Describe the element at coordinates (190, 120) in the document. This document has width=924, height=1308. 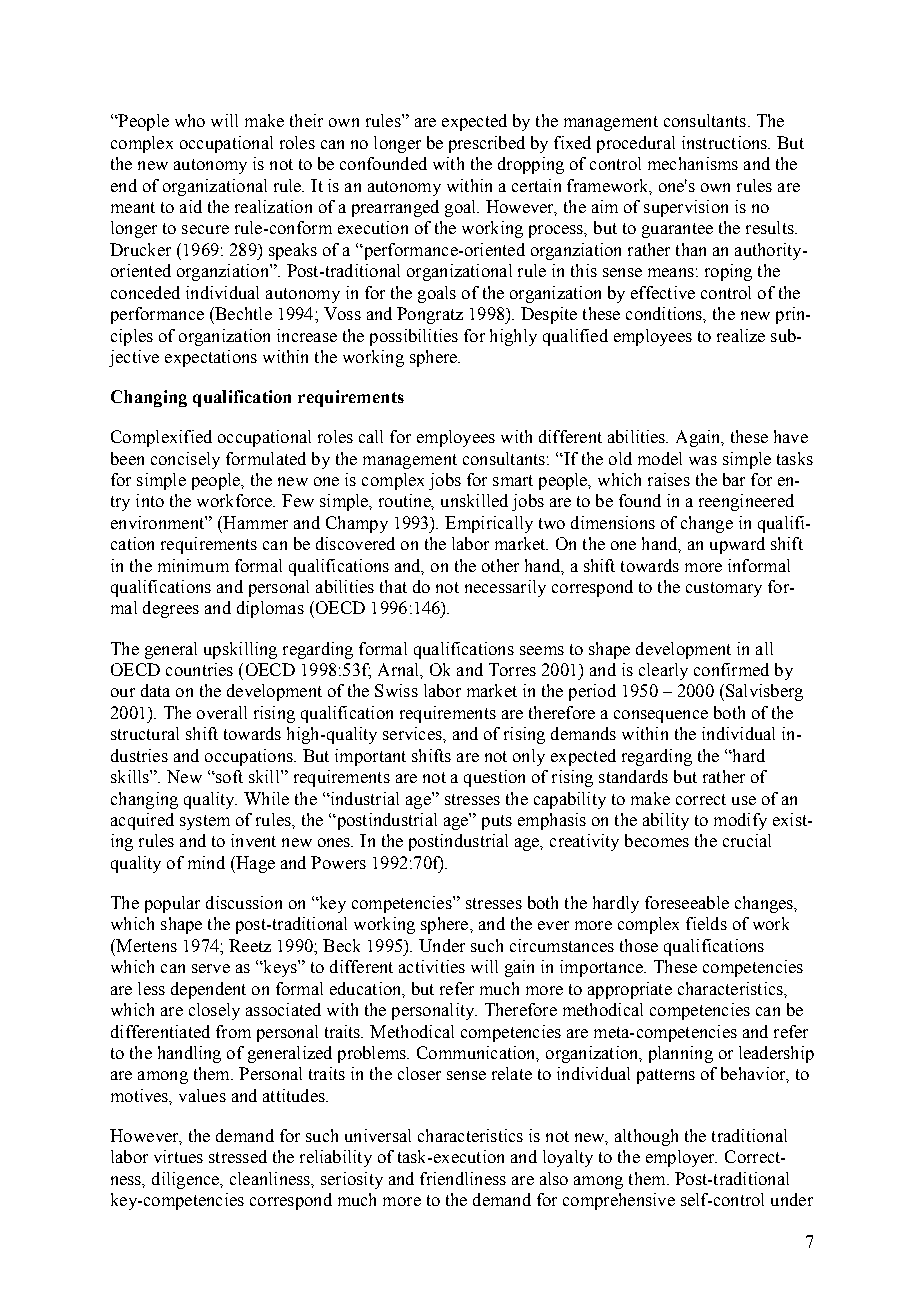
I see `who` at that location.
